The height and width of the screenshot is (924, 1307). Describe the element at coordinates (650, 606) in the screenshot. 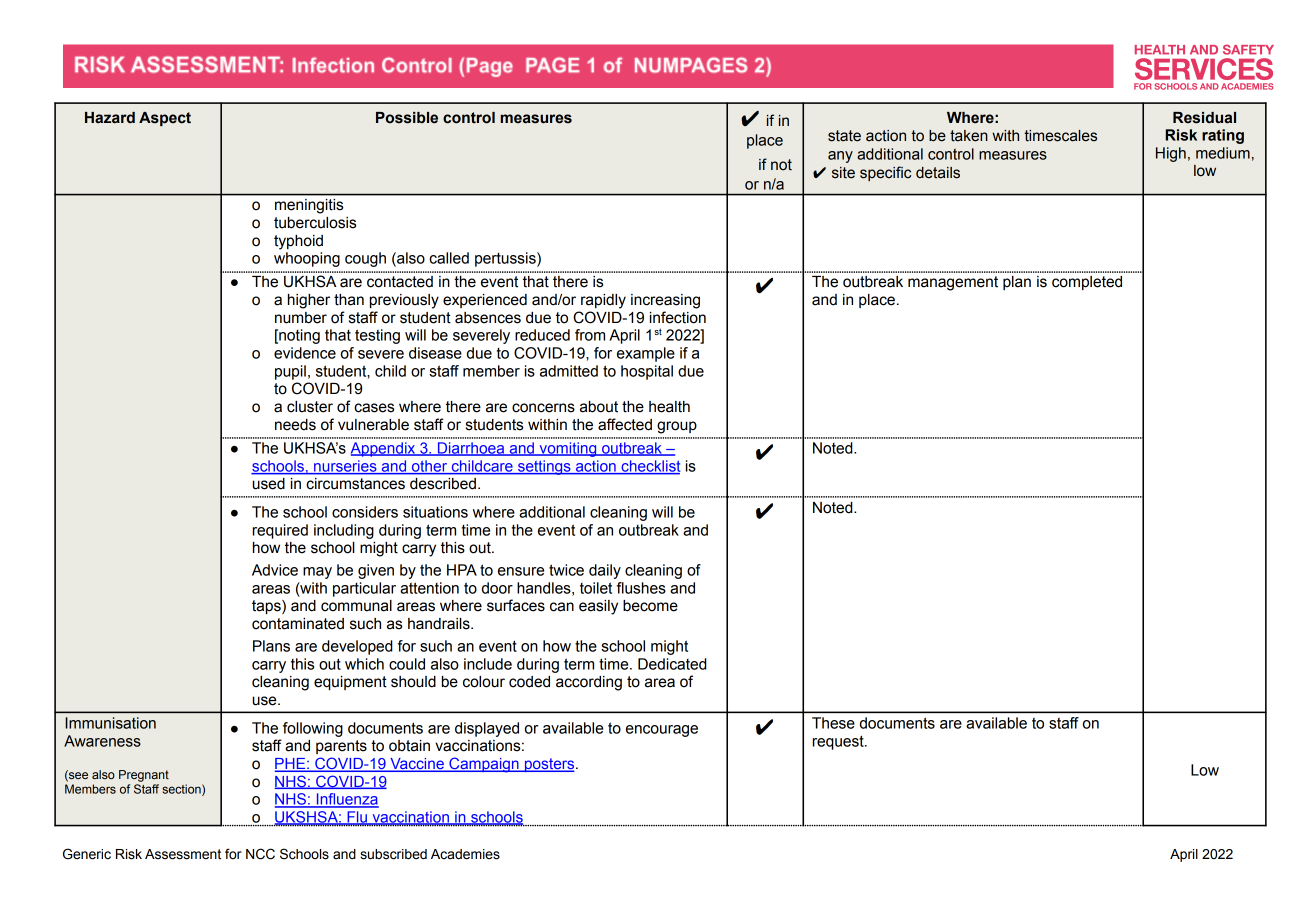

I see `become` at that location.
